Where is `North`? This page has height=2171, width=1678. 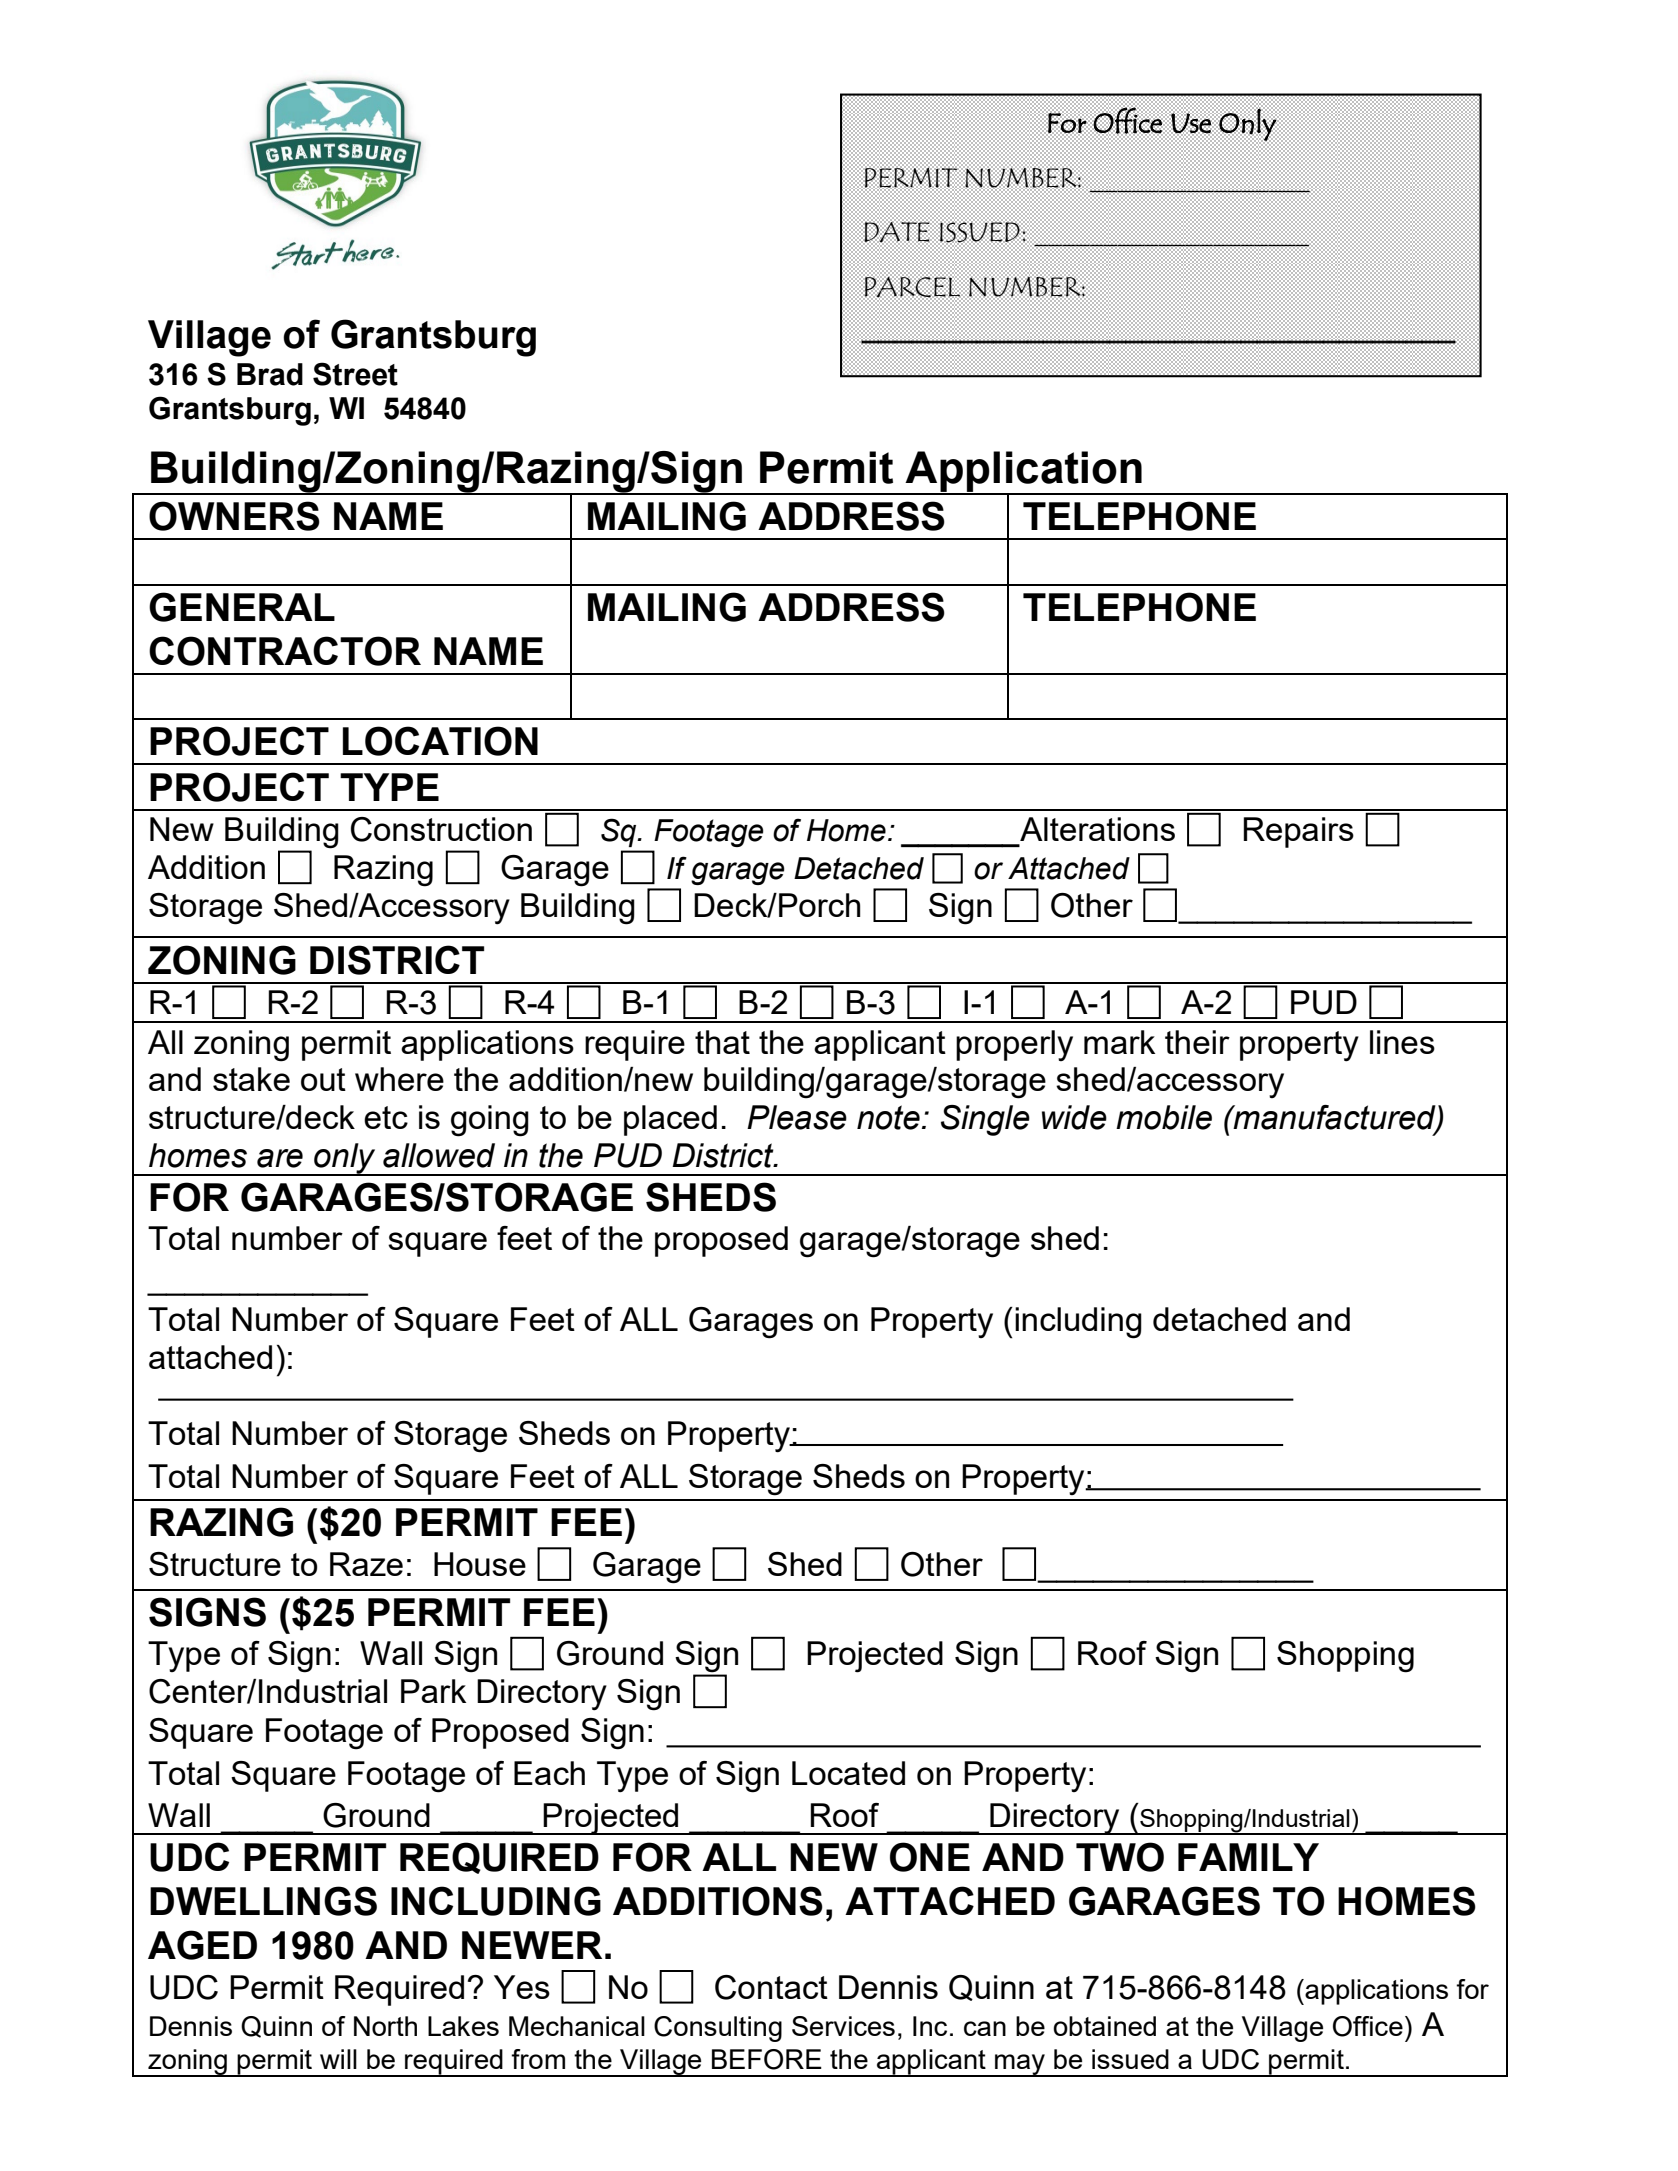 North is located at coordinates (385, 2026).
